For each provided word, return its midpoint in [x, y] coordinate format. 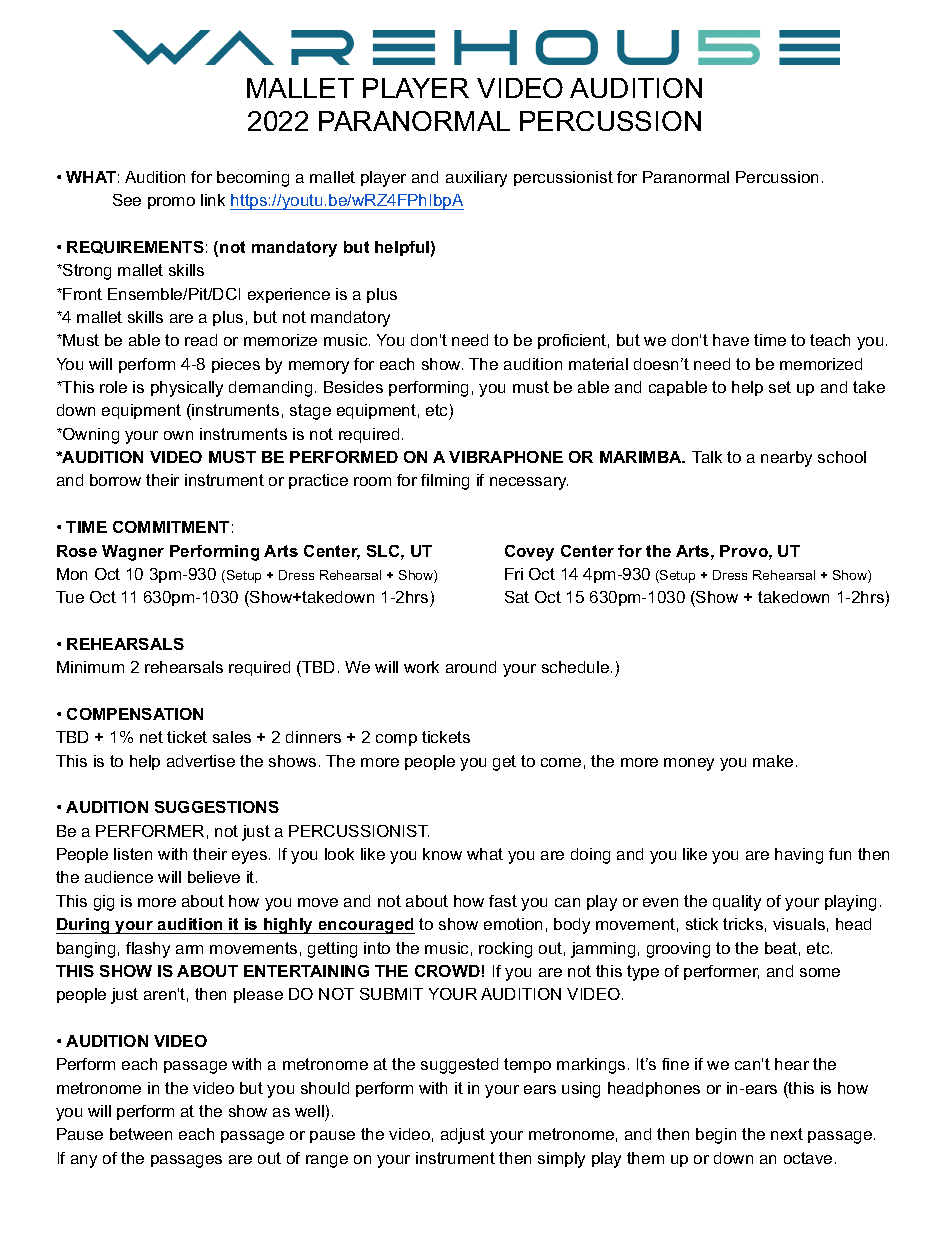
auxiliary [476, 179]
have [731, 340]
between [141, 1134]
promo [171, 203]
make [773, 761]
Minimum [90, 667]
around [471, 667]
